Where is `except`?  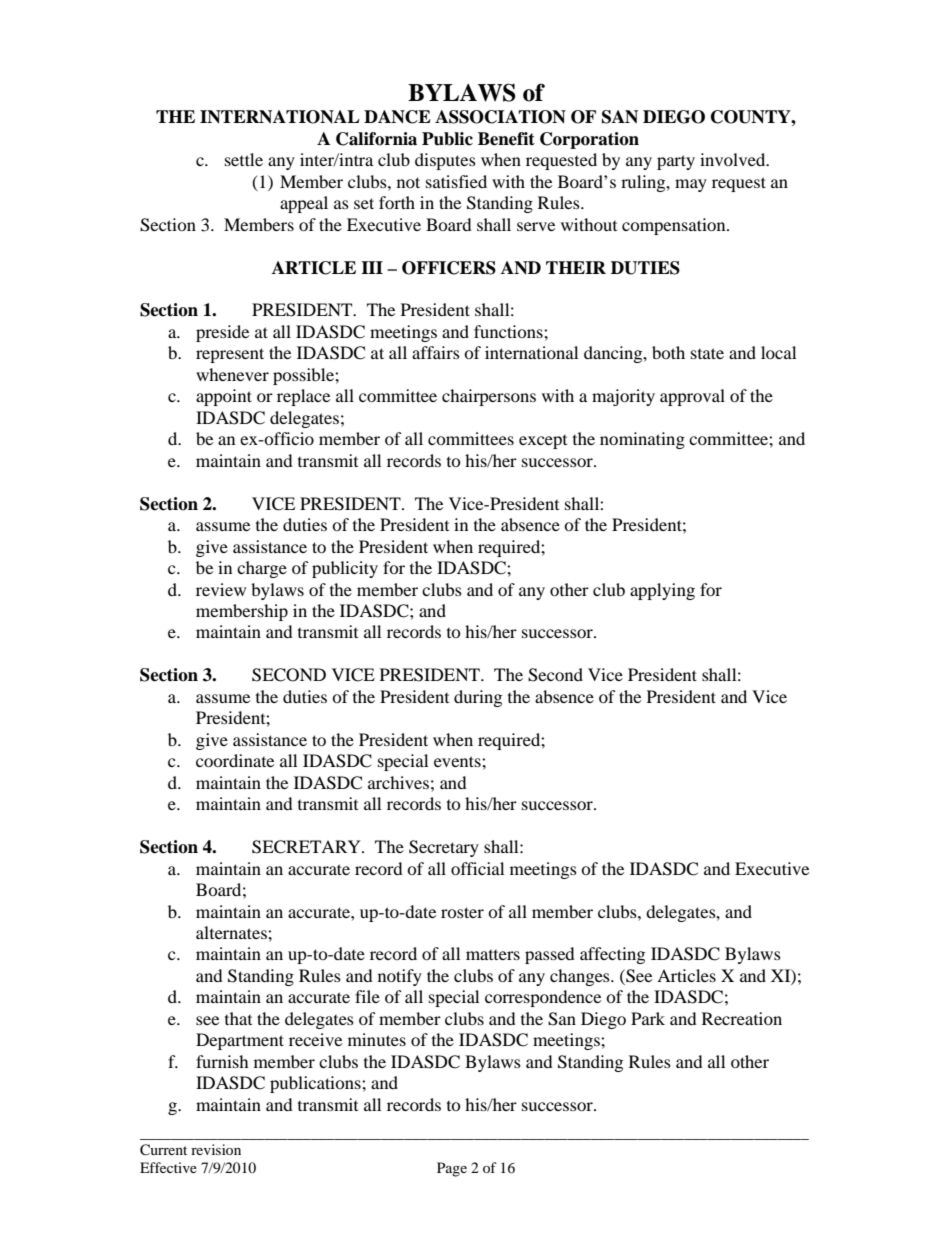 except is located at coordinates (543, 442).
